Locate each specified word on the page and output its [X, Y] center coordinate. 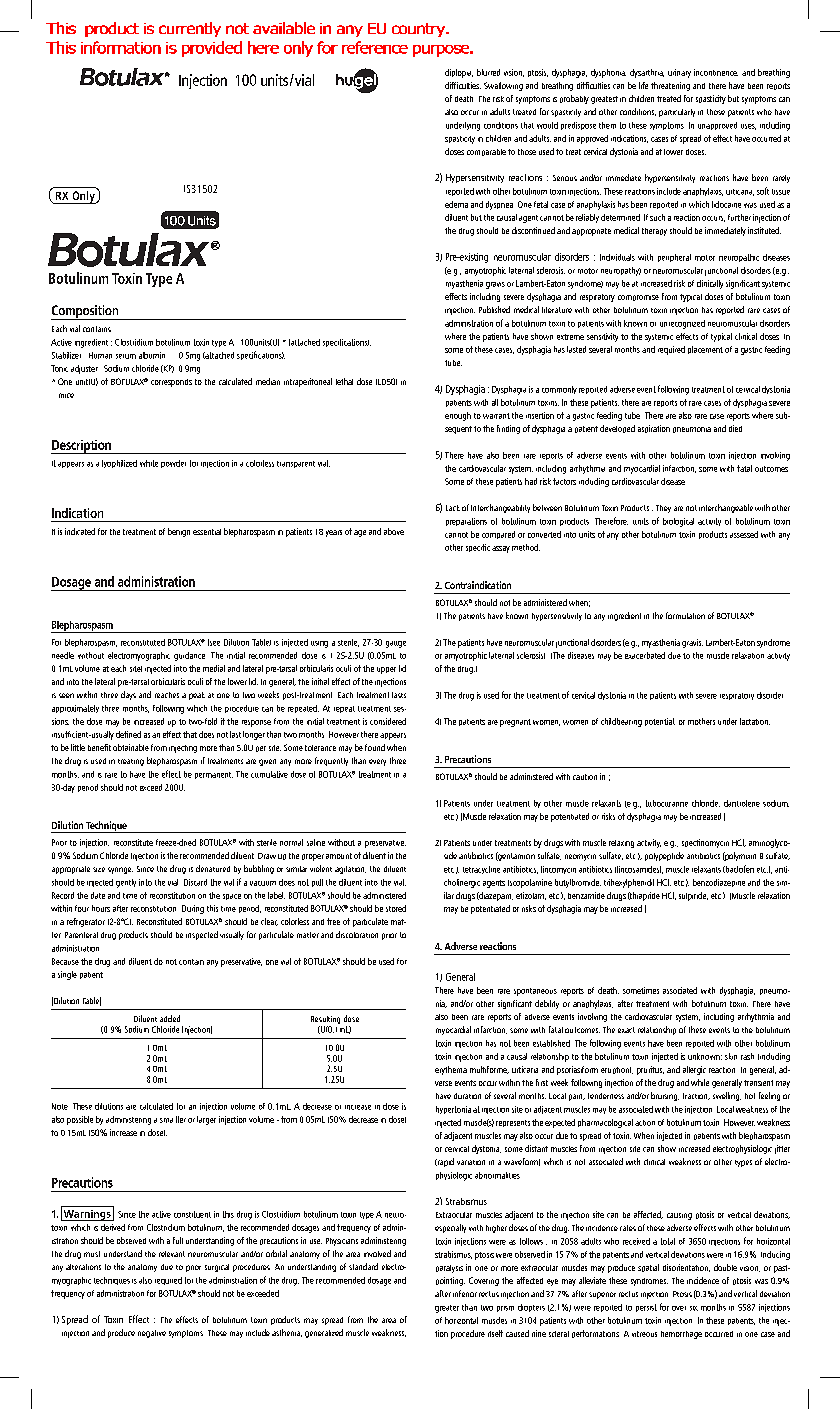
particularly [677, 113]
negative [152, 1334]
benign [179, 532]
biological [678, 522]
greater [447, 1309]
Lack [453, 508]
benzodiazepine [719, 883]
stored [396, 908]
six [694, 1308]
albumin [152, 355]
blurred [488, 72]
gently [126, 883]
